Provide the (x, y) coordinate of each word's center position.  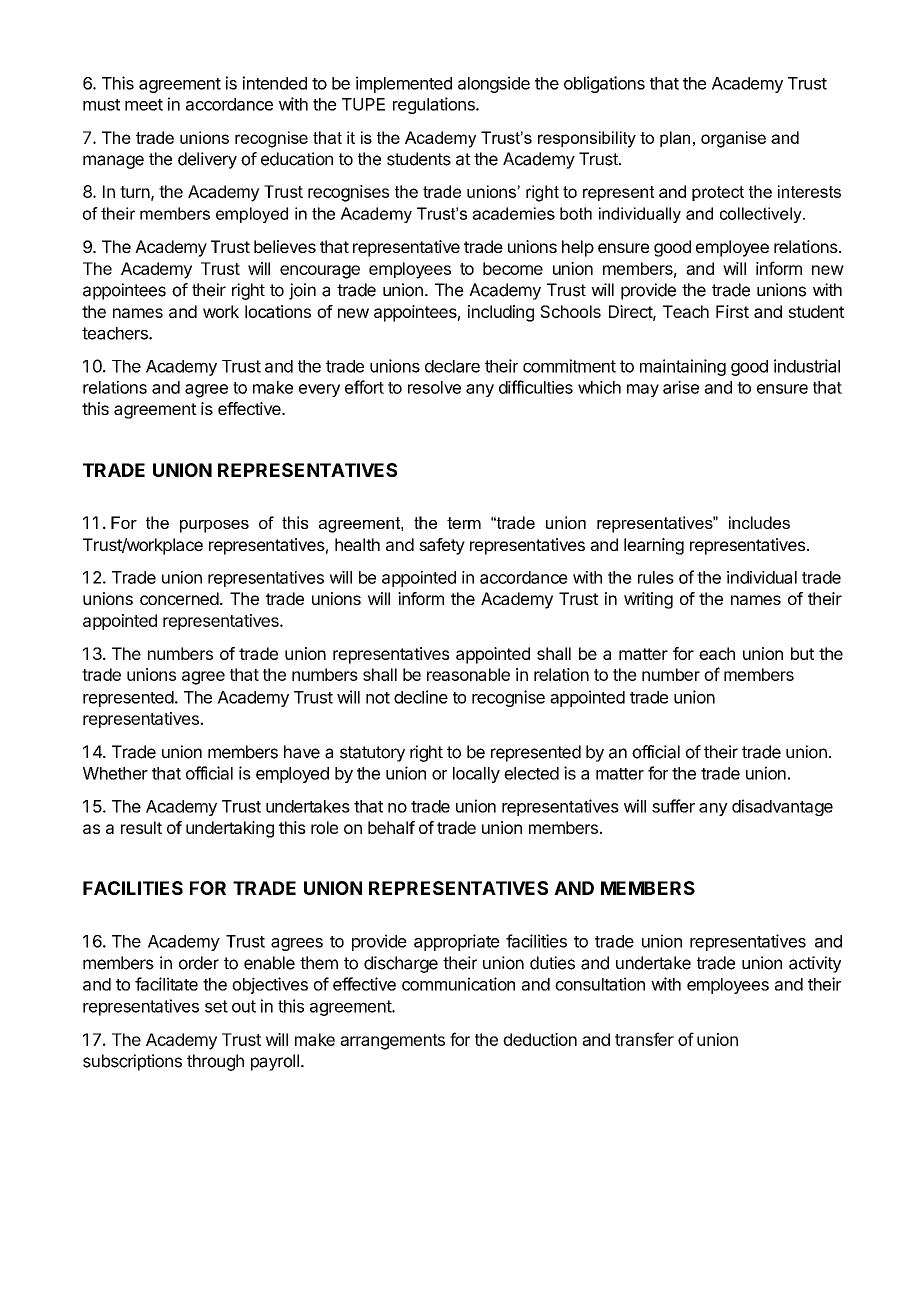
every (319, 390)
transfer (644, 1039)
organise (733, 139)
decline (421, 697)
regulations (435, 105)
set (216, 1006)
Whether (115, 773)
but (802, 653)
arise (681, 387)
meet (144, 105)
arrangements (392, 1042)
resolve (434, 387)
